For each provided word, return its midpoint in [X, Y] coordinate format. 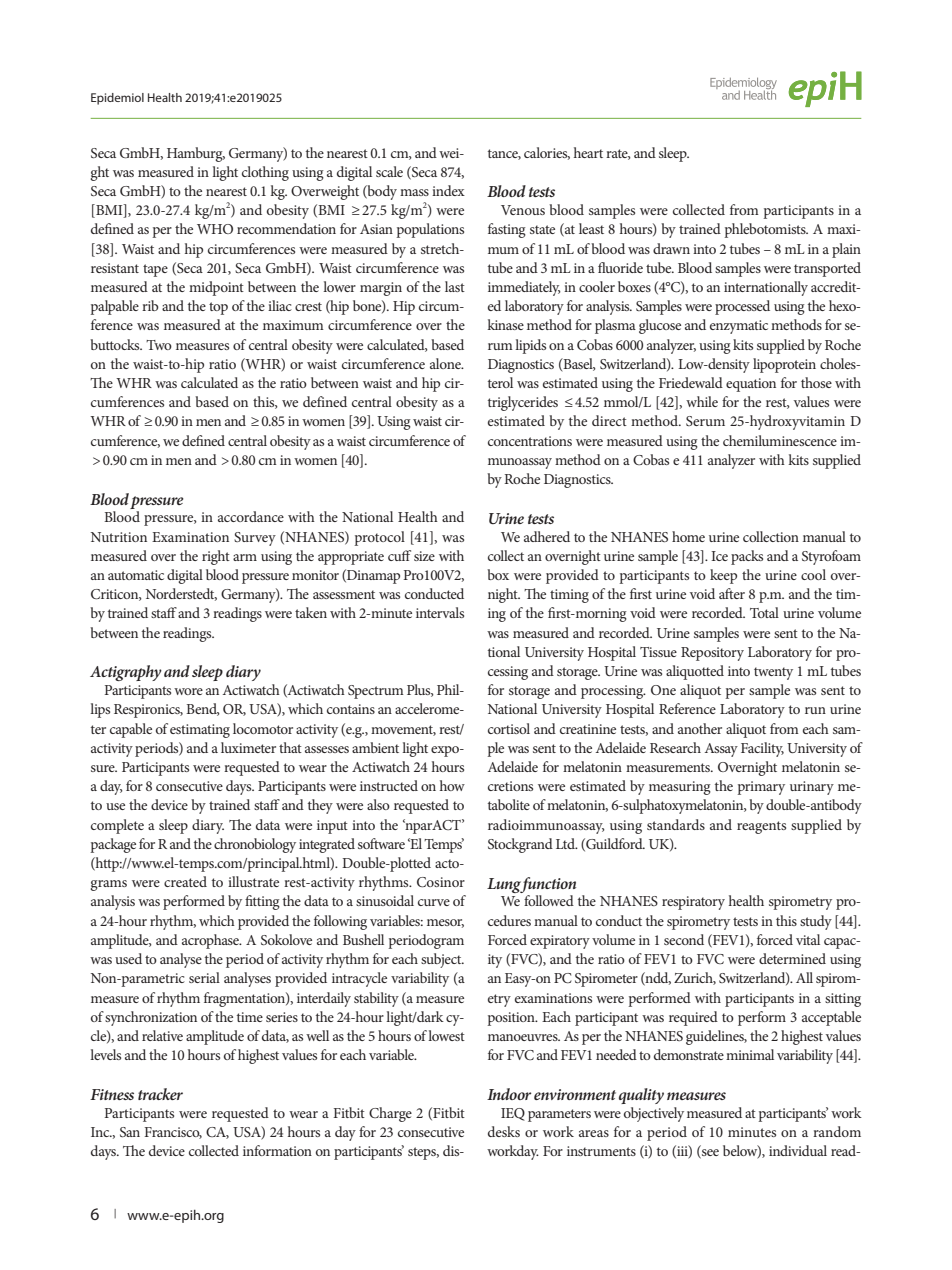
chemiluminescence [780, 440]
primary [761, 788]
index [448, 190]
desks [504, 1131]
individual [798, 1150]
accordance [251, 516]
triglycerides [523, 403]
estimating [200, 731]
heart [588, 152]
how [452, 785]
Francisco [173, 1133]
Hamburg [196, 154]
